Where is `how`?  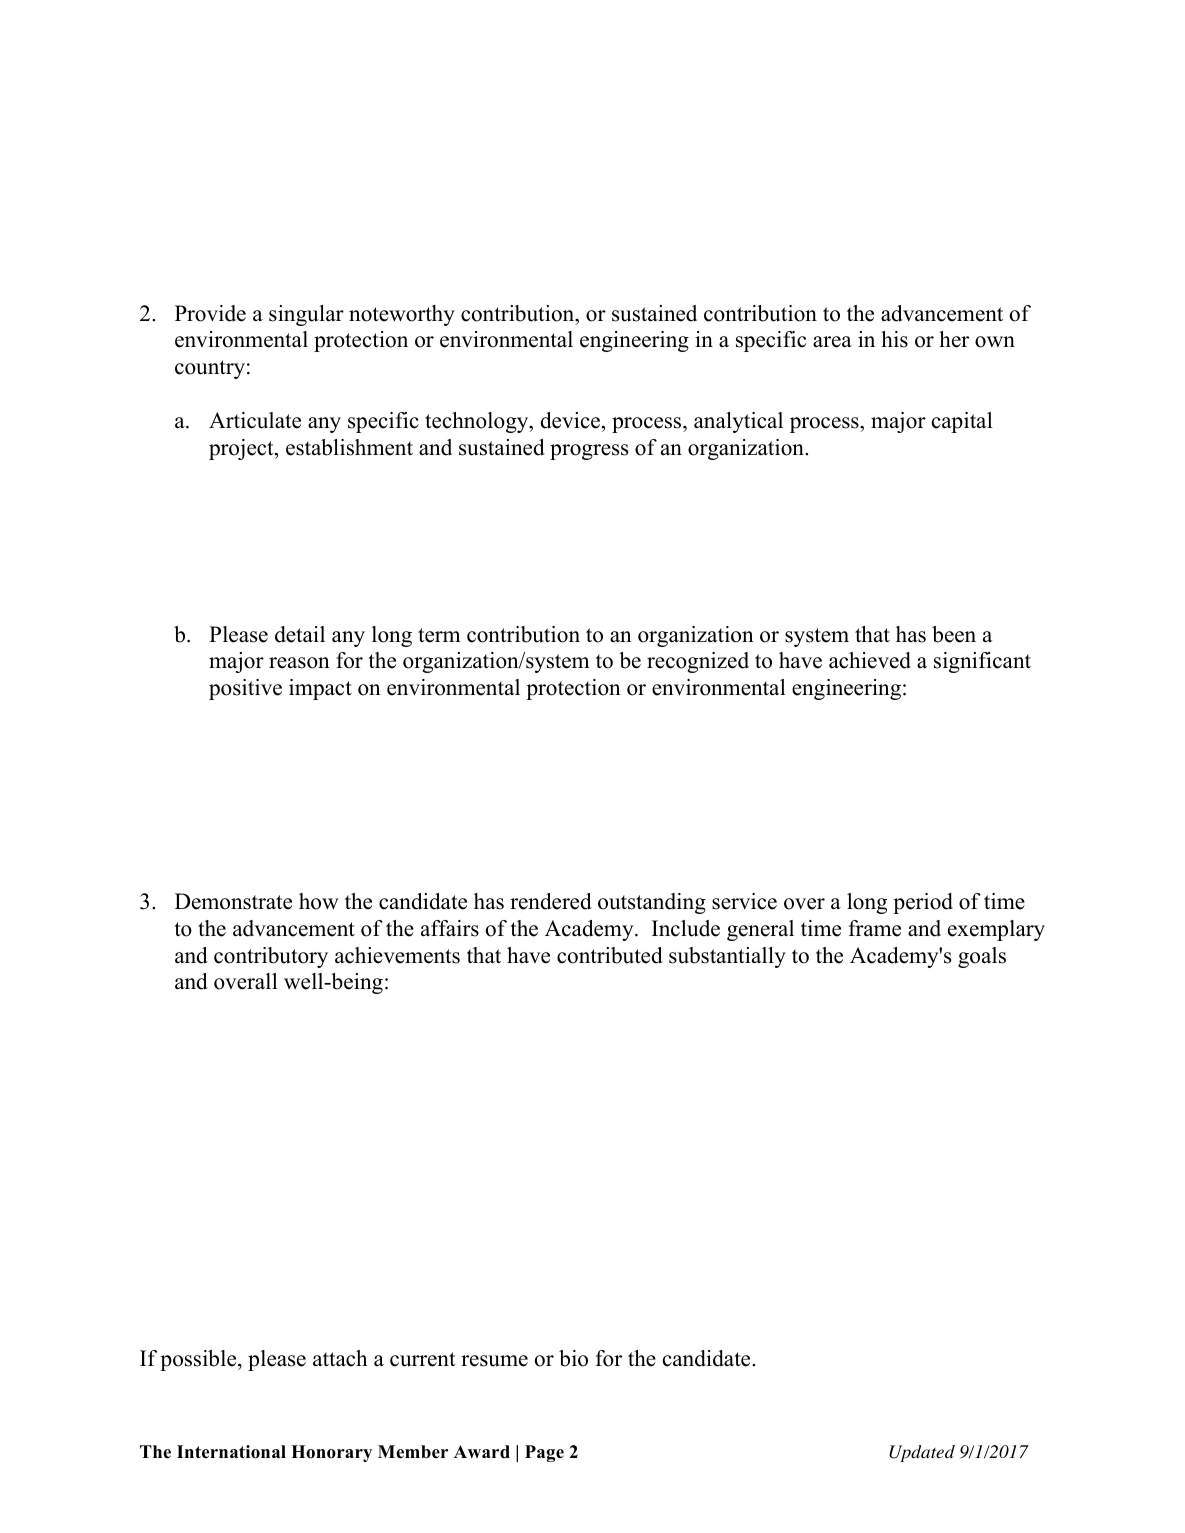
how is located at coordinates (319, 901).
